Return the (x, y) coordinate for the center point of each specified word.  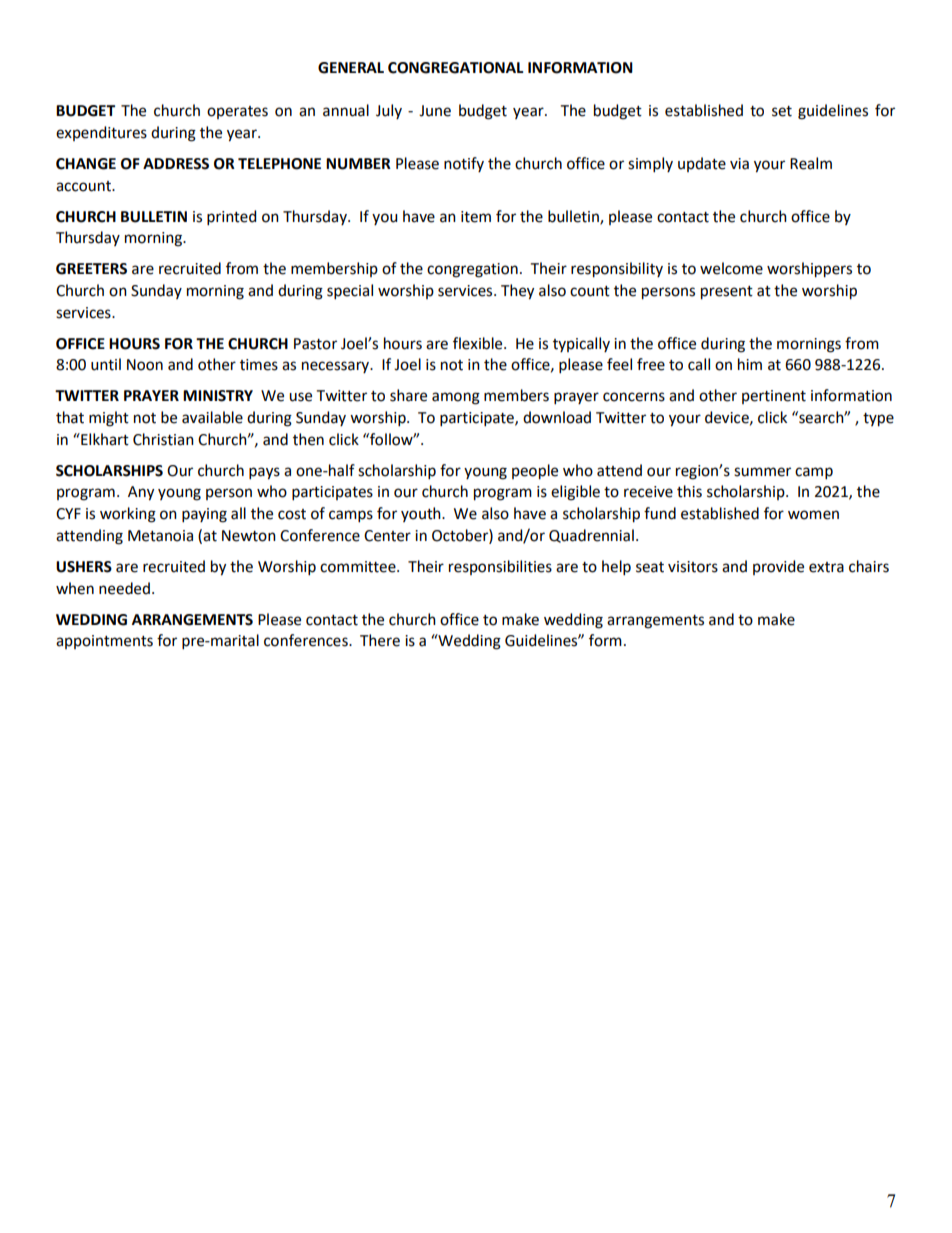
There (380, 640)
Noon (145, 365)
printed (231, 217)
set (782, 111)
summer (762, 472)
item (476, 217)
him (750, 364)
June (435, 111)
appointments (104, 642)
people (535, 472)
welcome (731, 268)
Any (141, 493)
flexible (479, 343)
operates (237, 112)
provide (778, 567)
